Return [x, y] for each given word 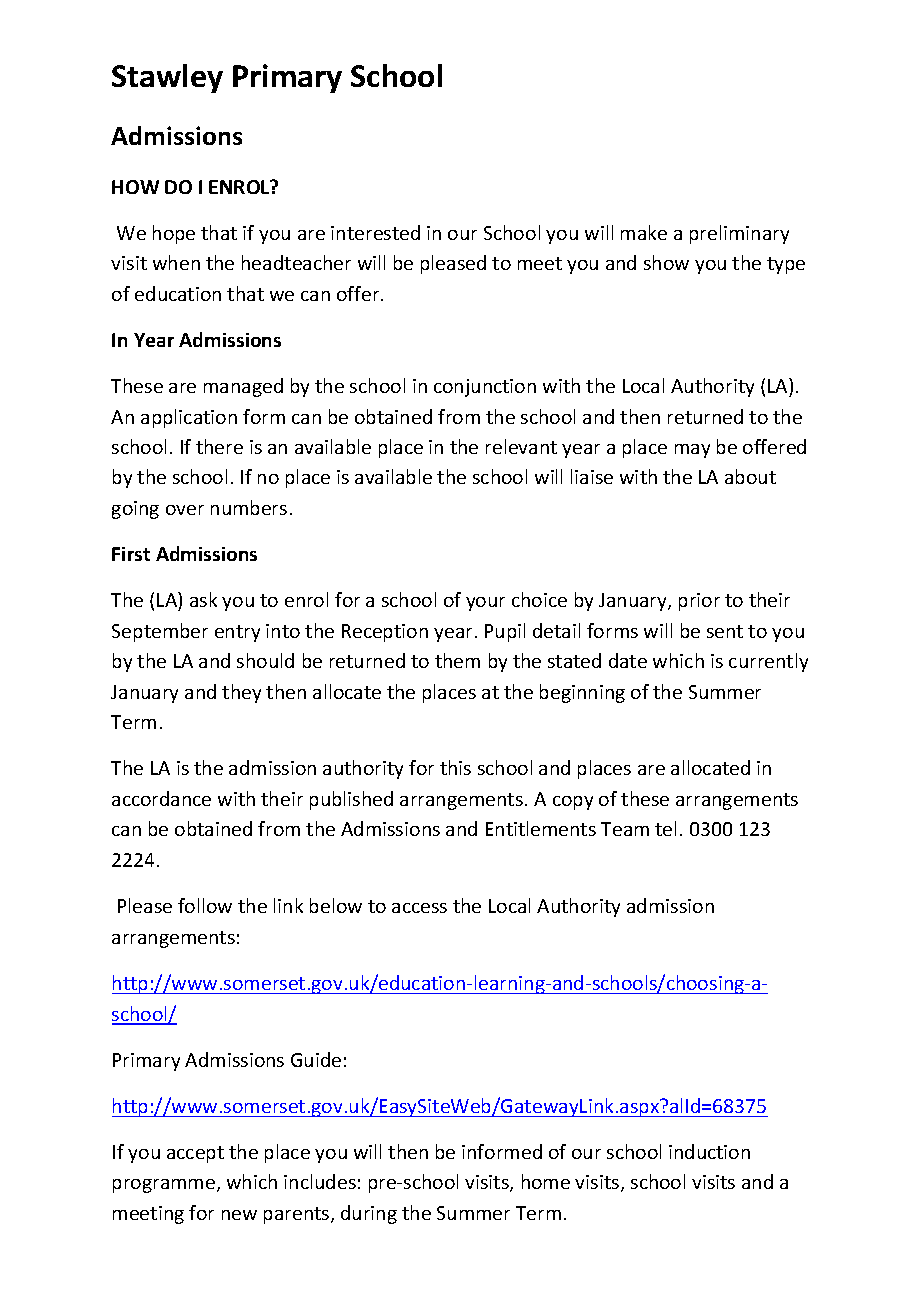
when [176, 262]
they [241, 693]
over [185, 510]
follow [205, 905]
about [750, 476]
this [455, 767]
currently [768, 662]
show [666, 262]
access [419, 908]
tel [665, 828]
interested [375, 232]
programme [165, 1186]
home [546, 1181]
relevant [521, 446]
